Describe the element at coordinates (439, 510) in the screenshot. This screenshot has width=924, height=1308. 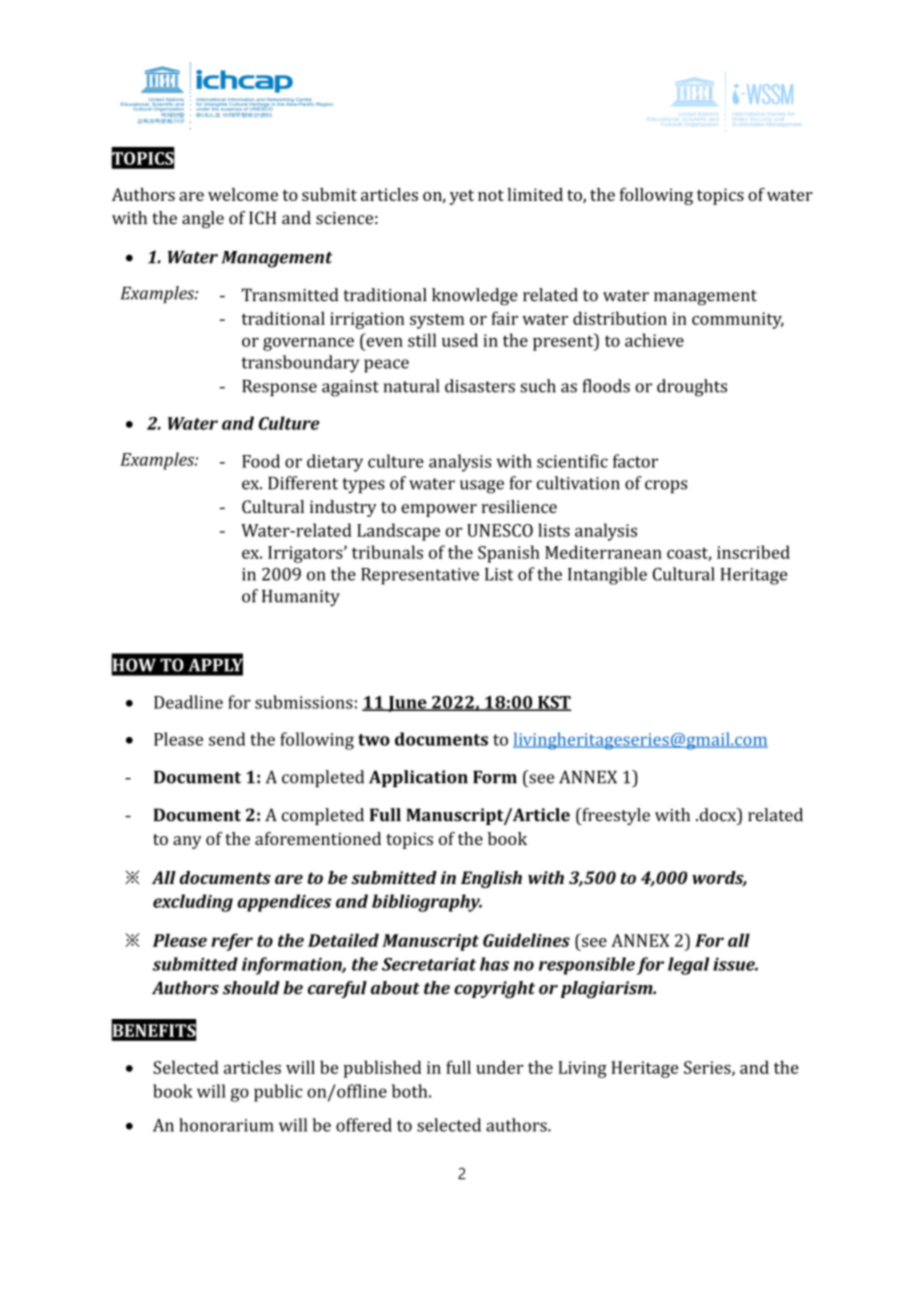
I see `empower` at that location.
